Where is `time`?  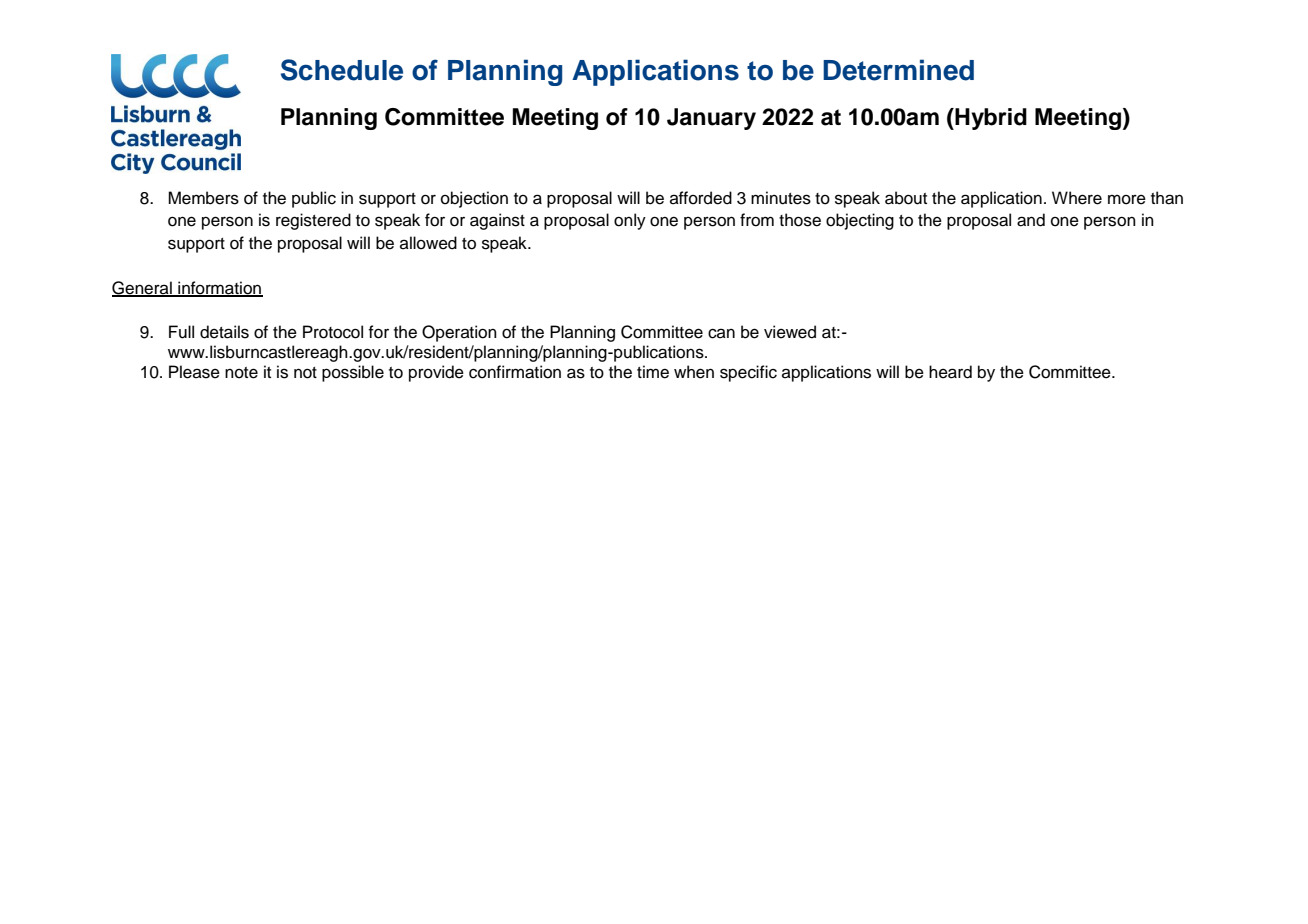
time is located at coordinates (653, 372).
